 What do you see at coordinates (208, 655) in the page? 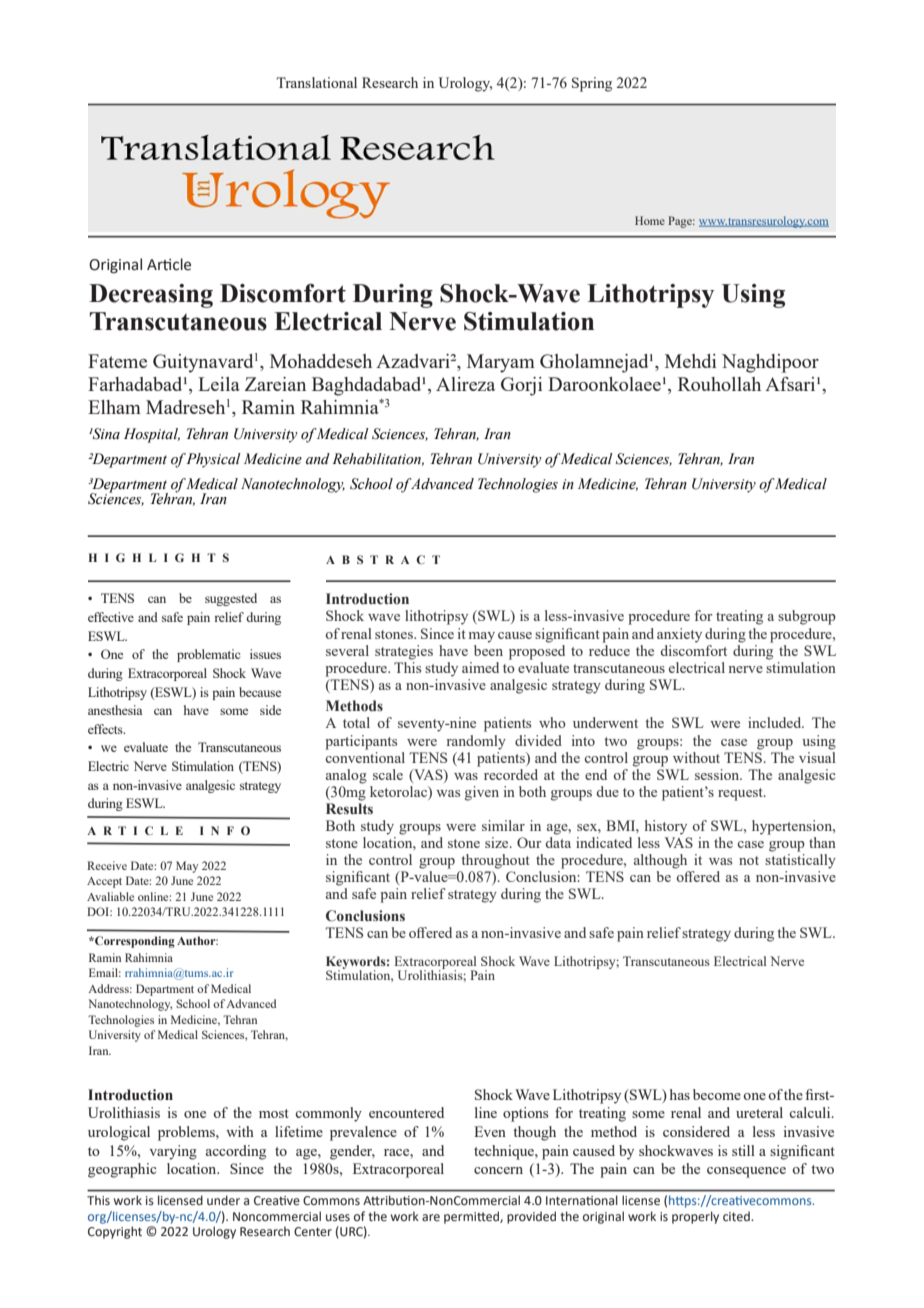
I see `problematic` at bounding box center [208, 655].
